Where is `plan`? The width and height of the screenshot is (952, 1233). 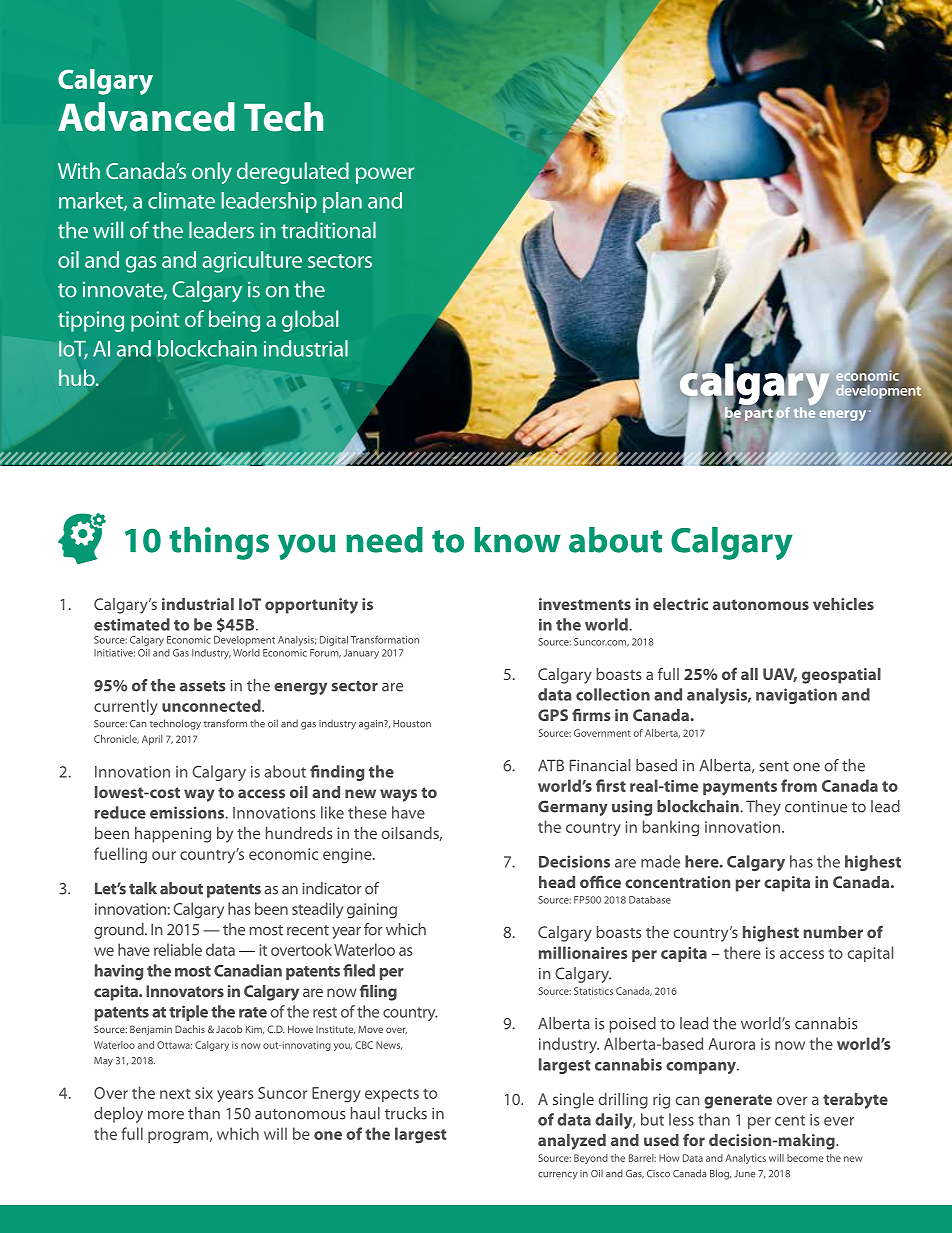 plan is located at coordinates (342, 202).
